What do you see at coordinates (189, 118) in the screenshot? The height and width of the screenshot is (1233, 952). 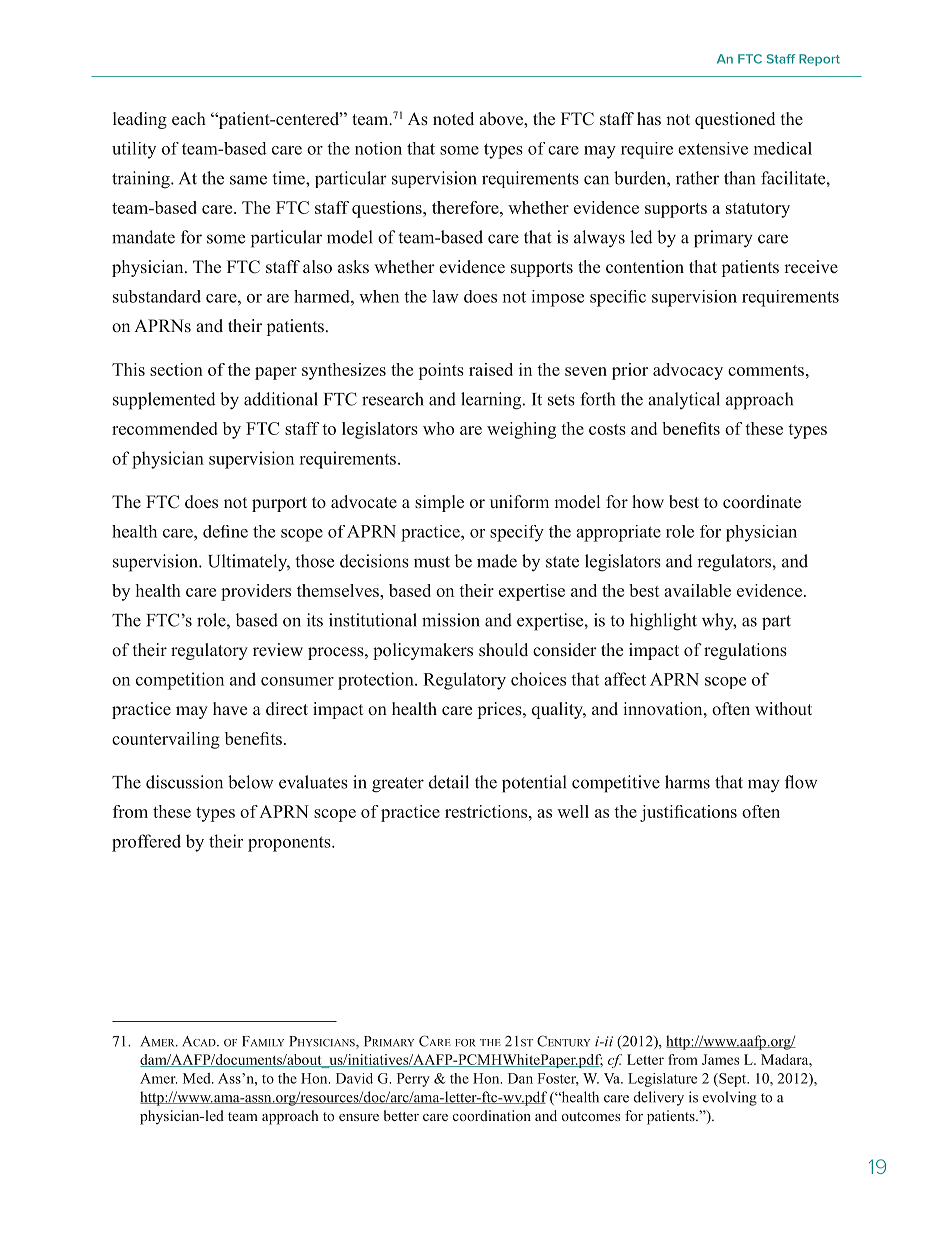 I see `each` at bounding box center [189, 118].
